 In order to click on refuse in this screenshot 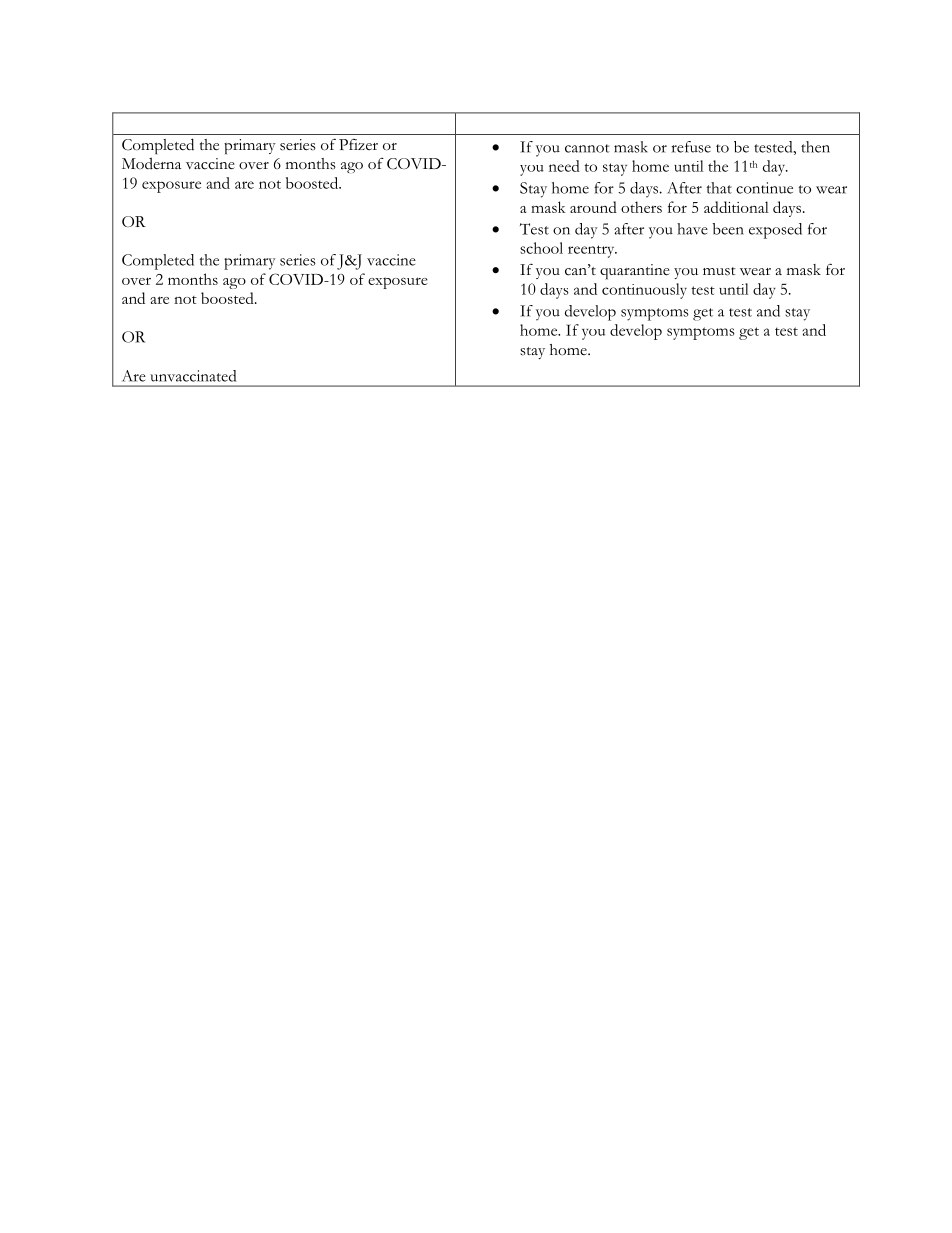, I will do `click(691, 147)`.
